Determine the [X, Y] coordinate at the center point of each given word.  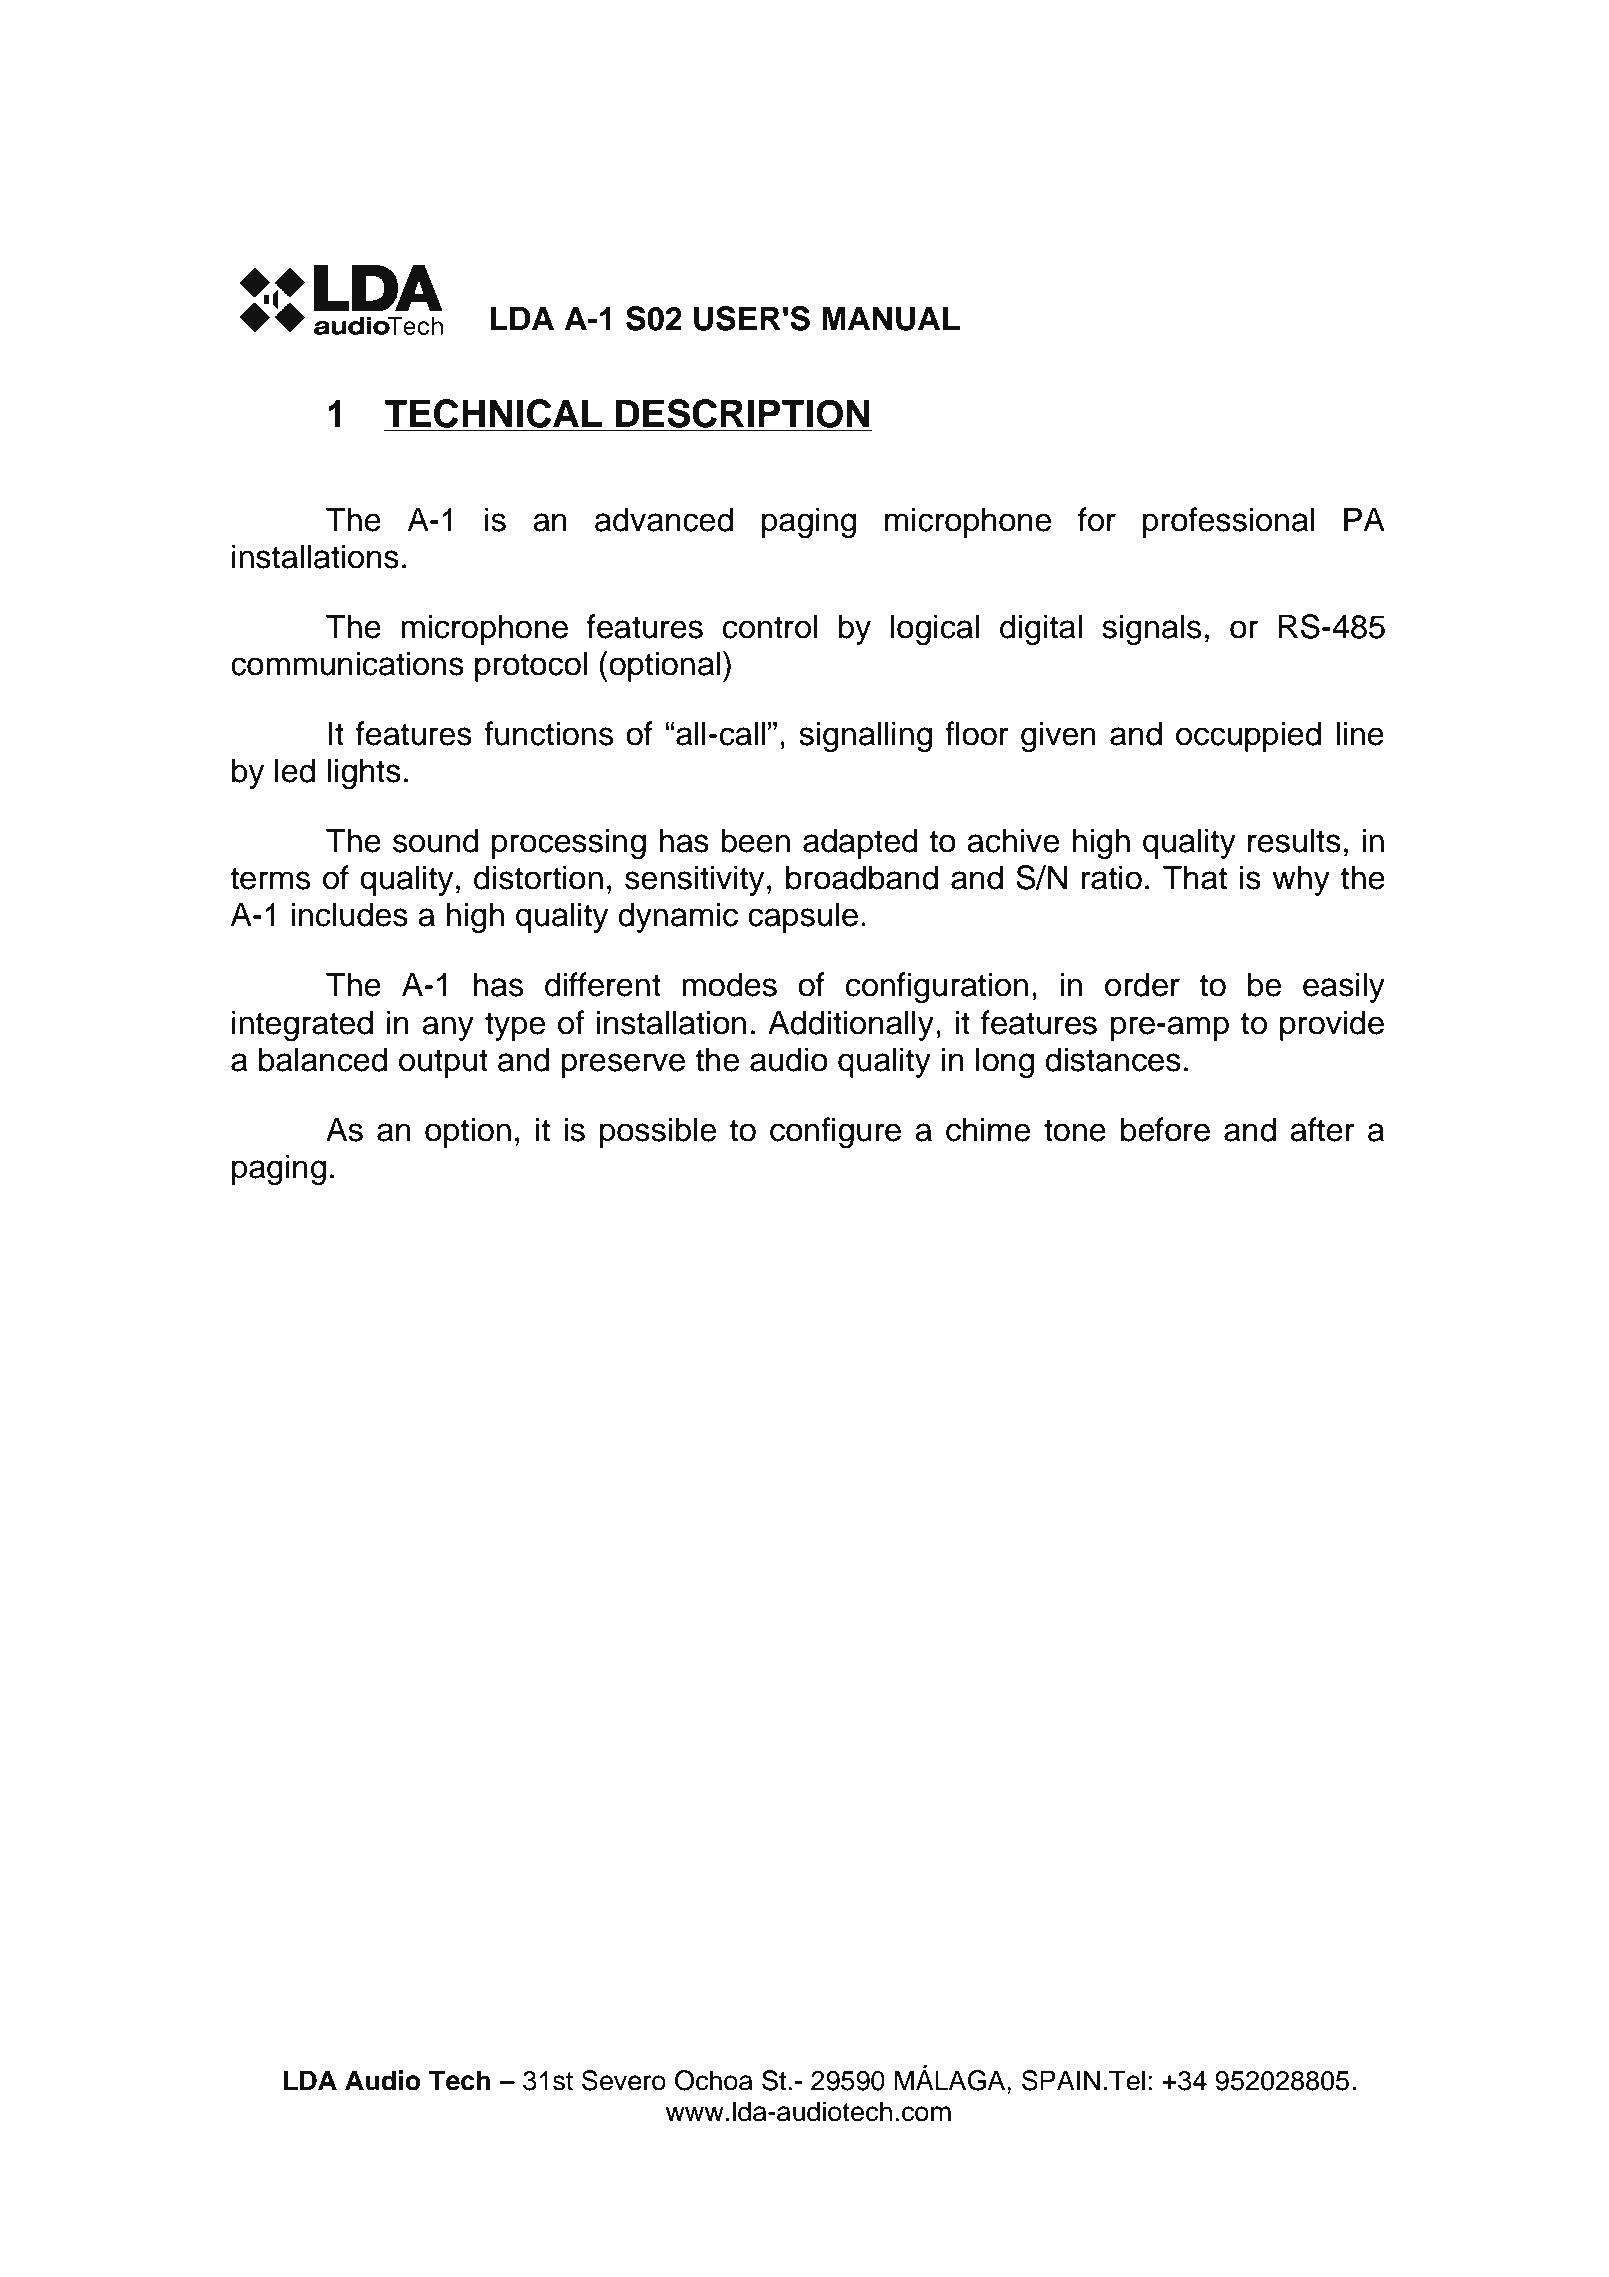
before [1165, 1129]
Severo [624, 2080]
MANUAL [891, 318]
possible [658, 1132]
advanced [664, 519]
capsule [803, 917]
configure [835, 1132]
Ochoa [714, 2080]
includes [349, 914]
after [1322, 1129]
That [1194, 877]
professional [1228, 522]
